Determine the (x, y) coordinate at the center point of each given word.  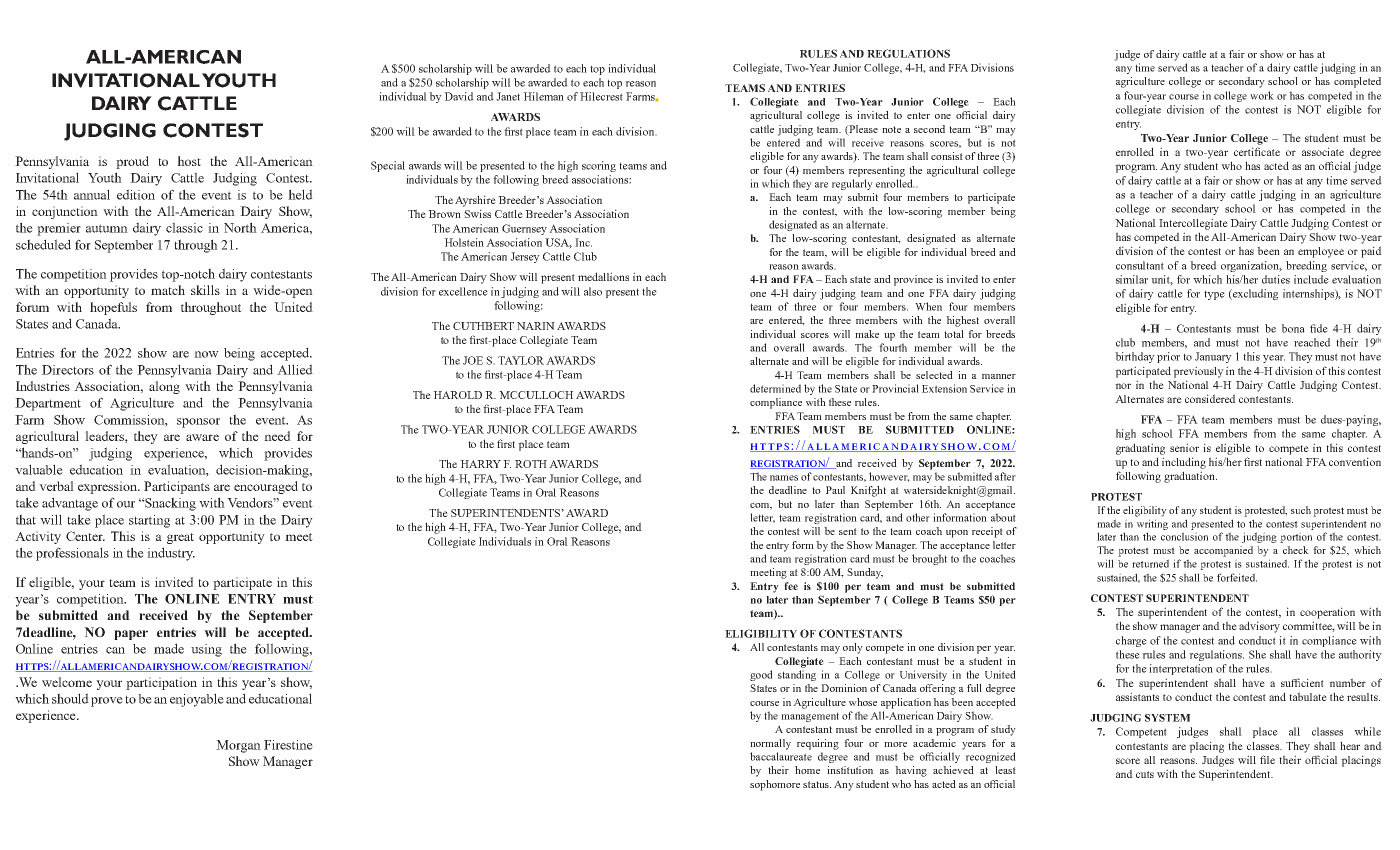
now (206, 354)
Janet (508, 96)
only (853, 648)
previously (1198, 372)
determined (775, 388)
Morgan (238, 746)
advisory (1259, 627)
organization (1251, 266)
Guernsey (524, 229)
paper (131, 635)
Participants (177, 487)
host (189, 161)
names (784, 478)
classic (184, 227)
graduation (1190, 477)
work (1262, 95)
